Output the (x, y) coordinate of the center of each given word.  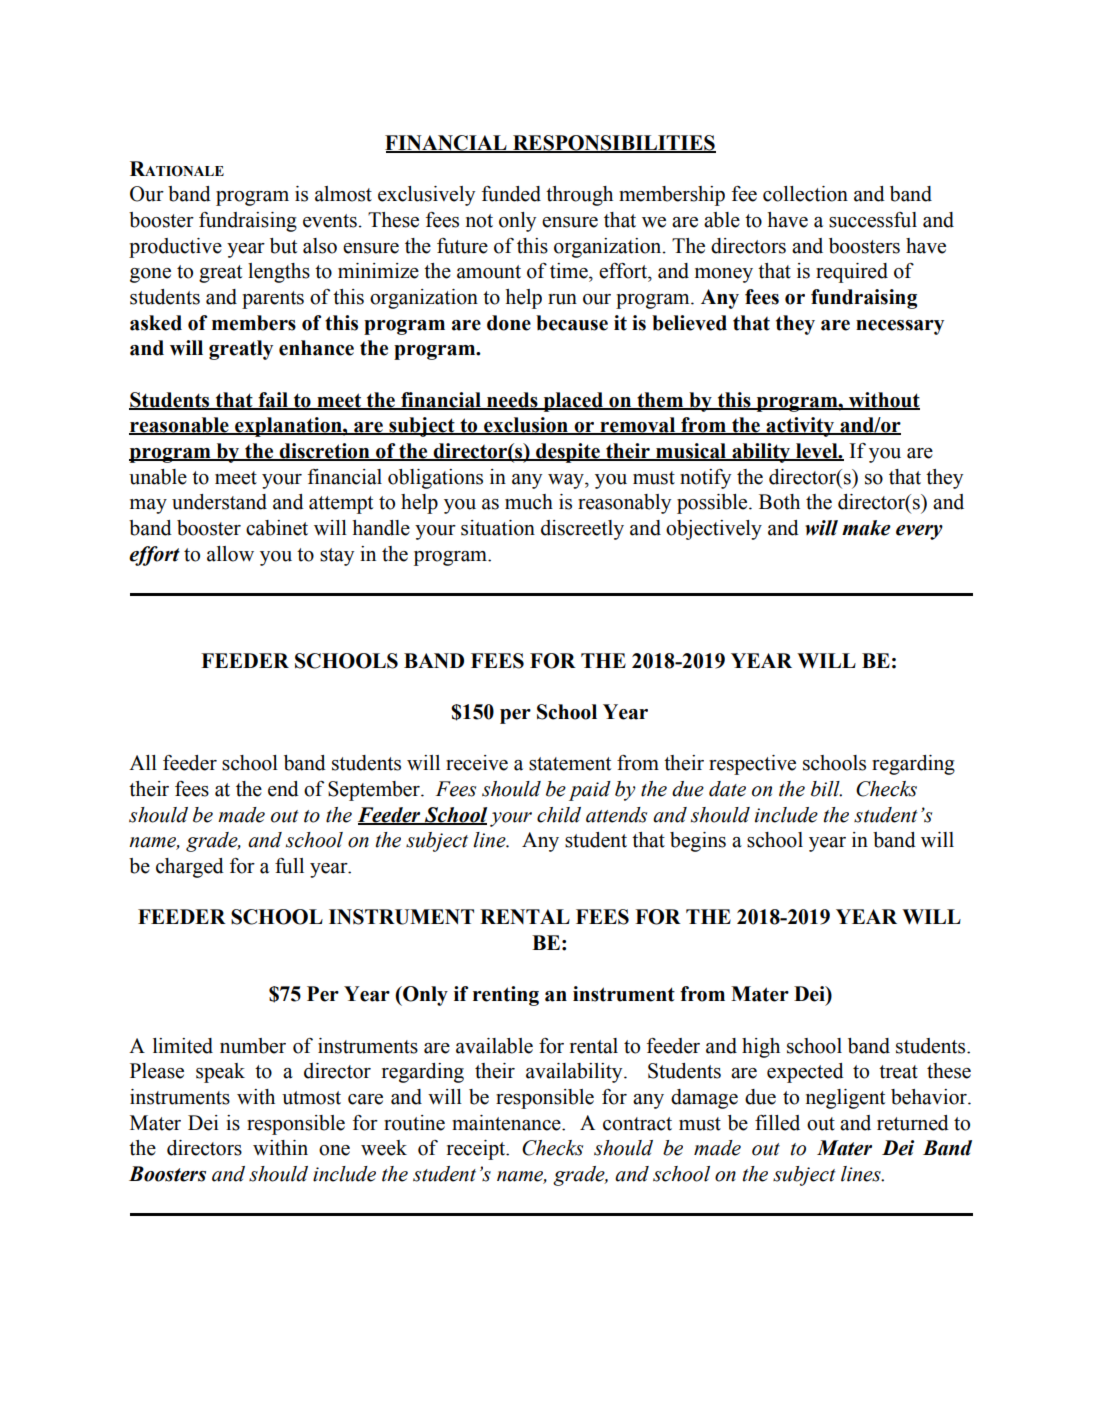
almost (343, 194)
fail (273, 400)
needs (512, 400)
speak (220, 1073)
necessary (900, 327)
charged (190, 868)
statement (570, 764)
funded (511, 194)
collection (805, 194)
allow (230, 554)
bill (826, 789)
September (375, 791)
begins (698, 842)
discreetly (582, 530)
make (866, 528)
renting (506, 996)
